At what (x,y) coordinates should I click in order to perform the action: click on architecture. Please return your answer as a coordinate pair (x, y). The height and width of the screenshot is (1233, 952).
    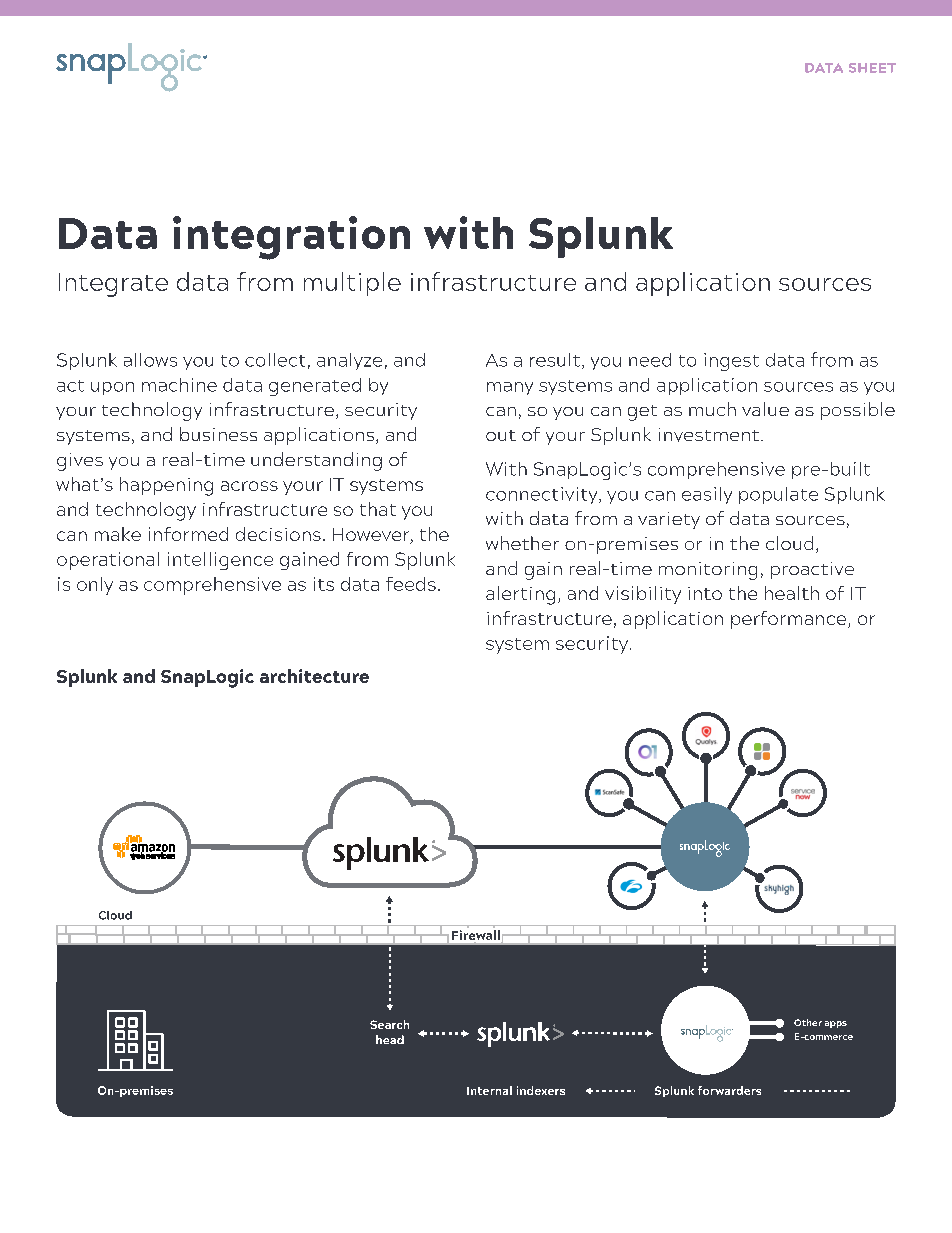
    Looking at the image, I should click on (314, 676).
